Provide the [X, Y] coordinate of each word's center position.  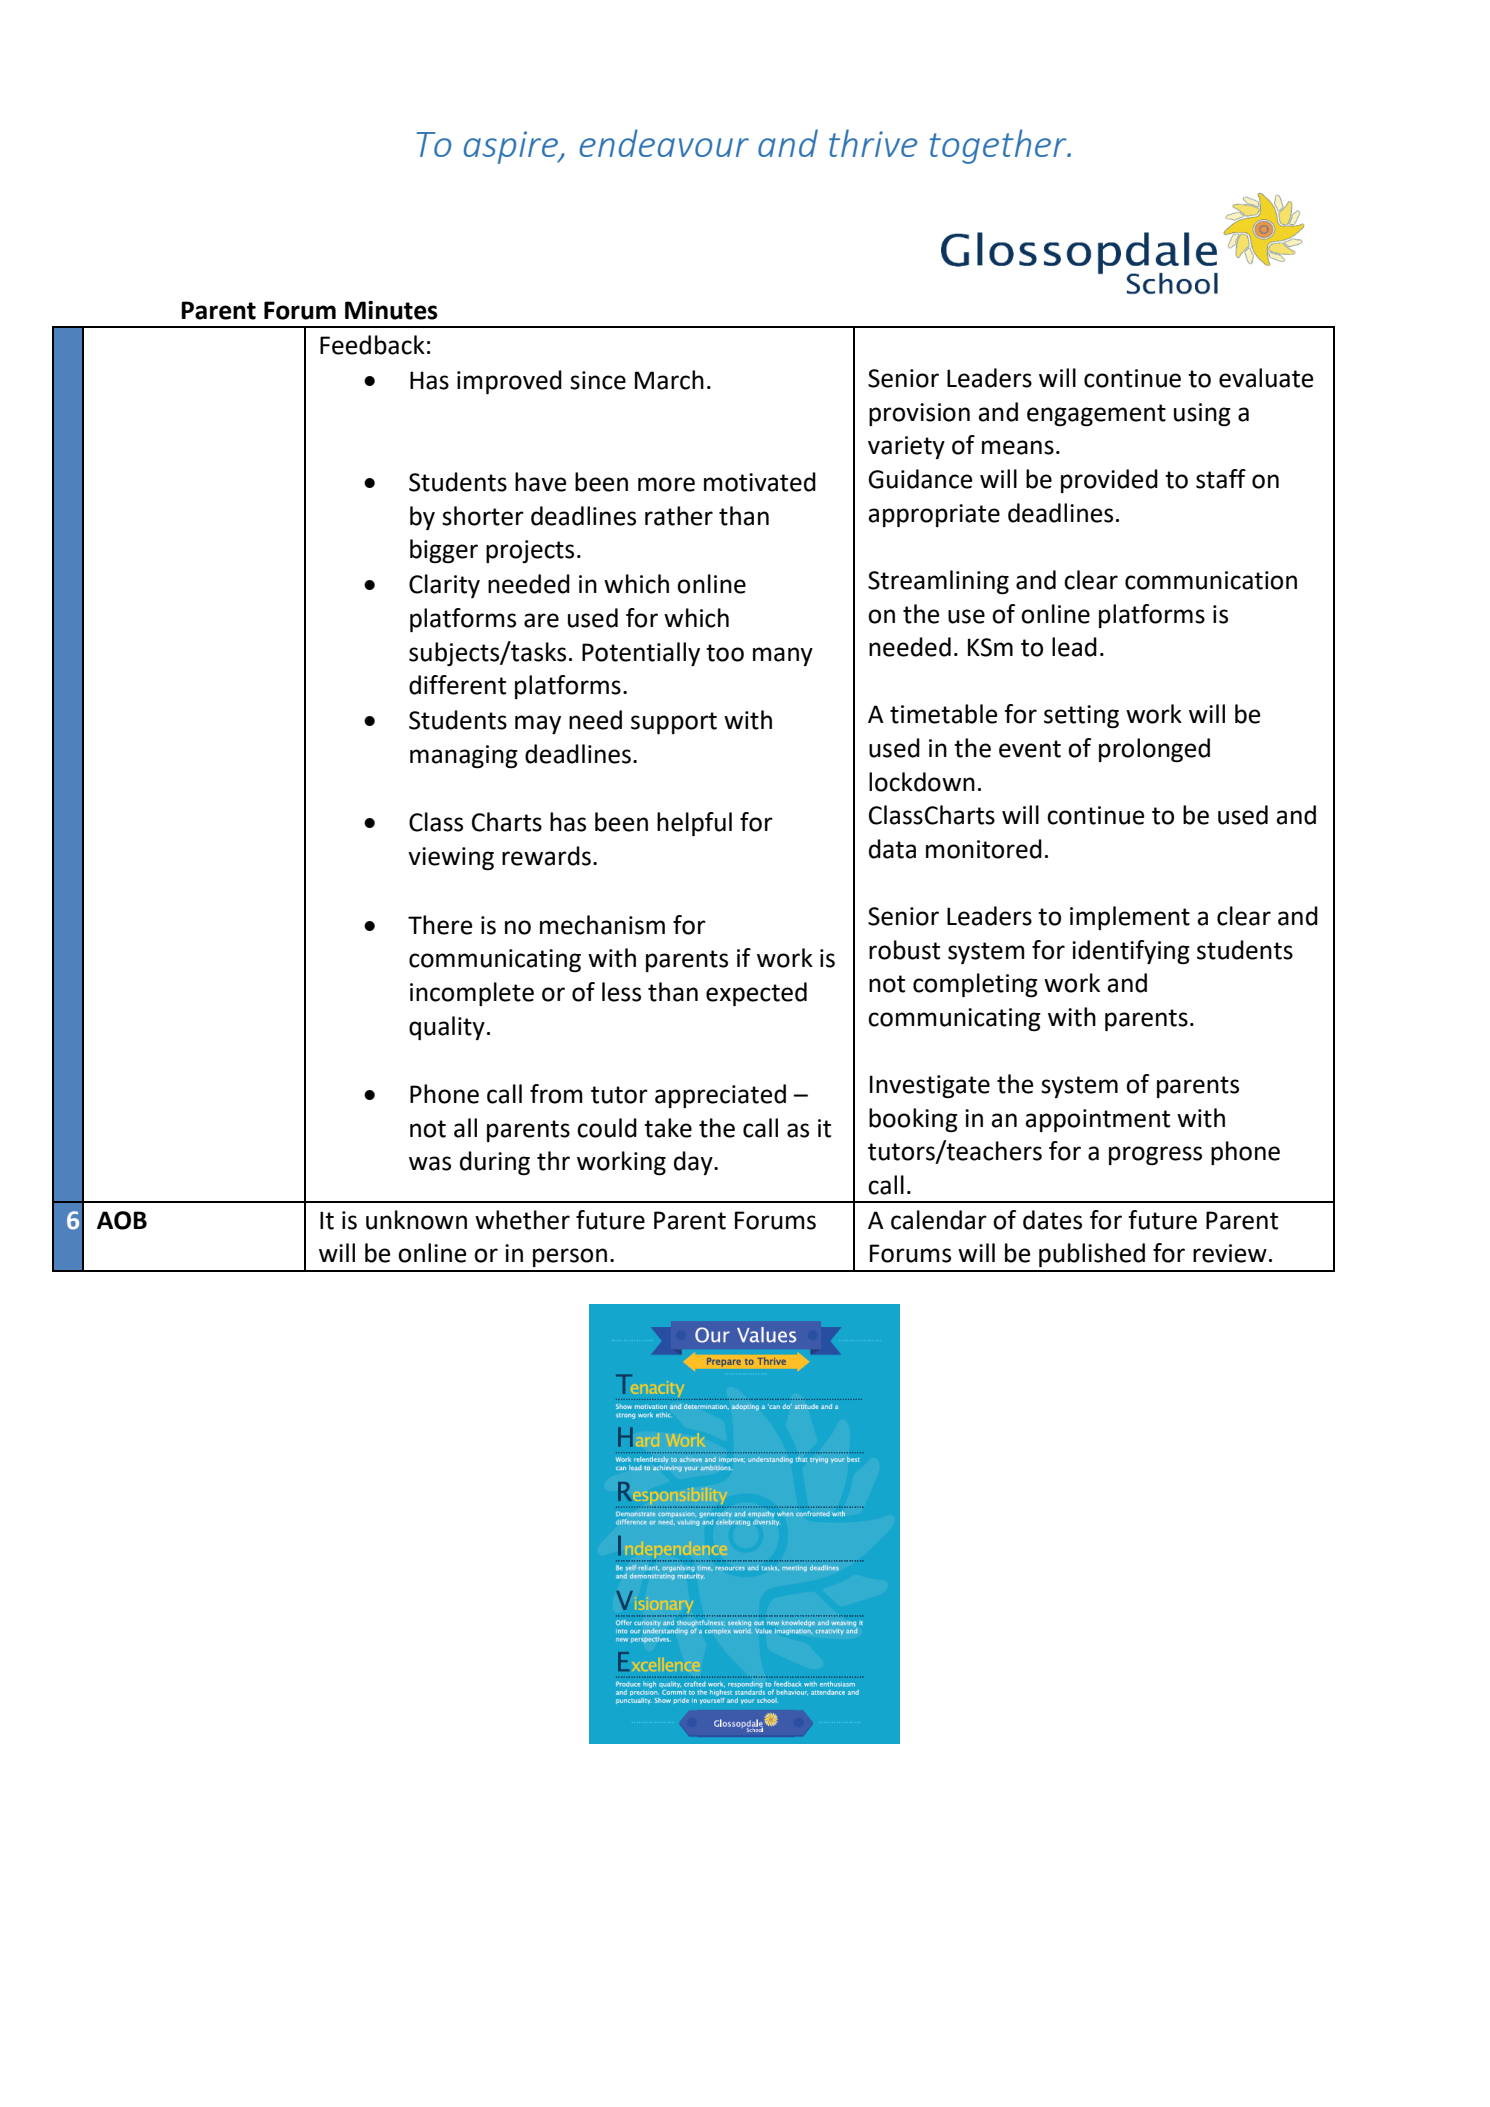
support [674, 723]
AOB [122, 1220]
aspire [512, 147]
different [457, 685]
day [694, 1163]
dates [1052, 1220]
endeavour [664, 143]
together [999, 146]
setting [1081, 717]
